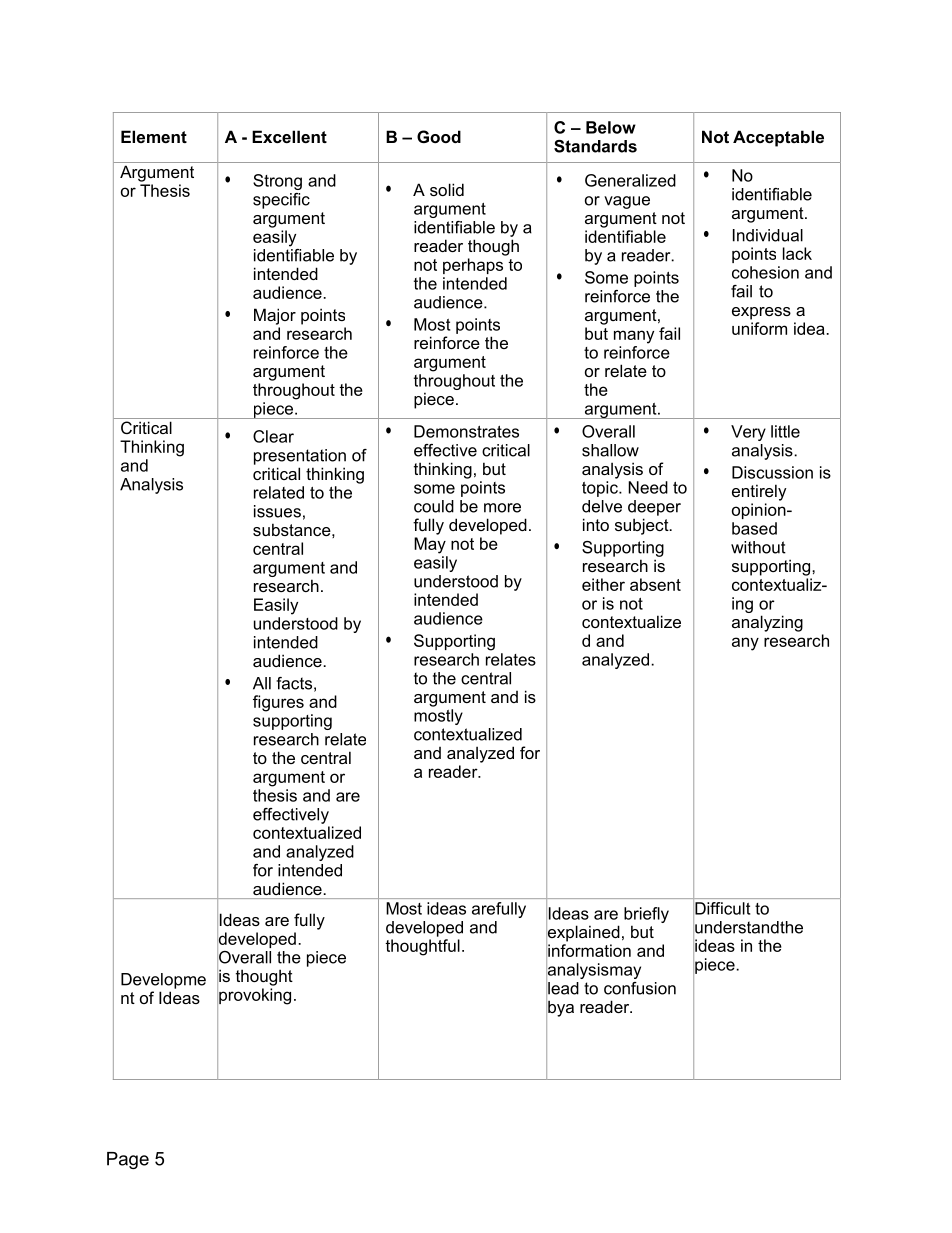  What do you see at coordinates (128, 1160) in the screenshot?
I see `Page` at bounding box center [128, 1160].
